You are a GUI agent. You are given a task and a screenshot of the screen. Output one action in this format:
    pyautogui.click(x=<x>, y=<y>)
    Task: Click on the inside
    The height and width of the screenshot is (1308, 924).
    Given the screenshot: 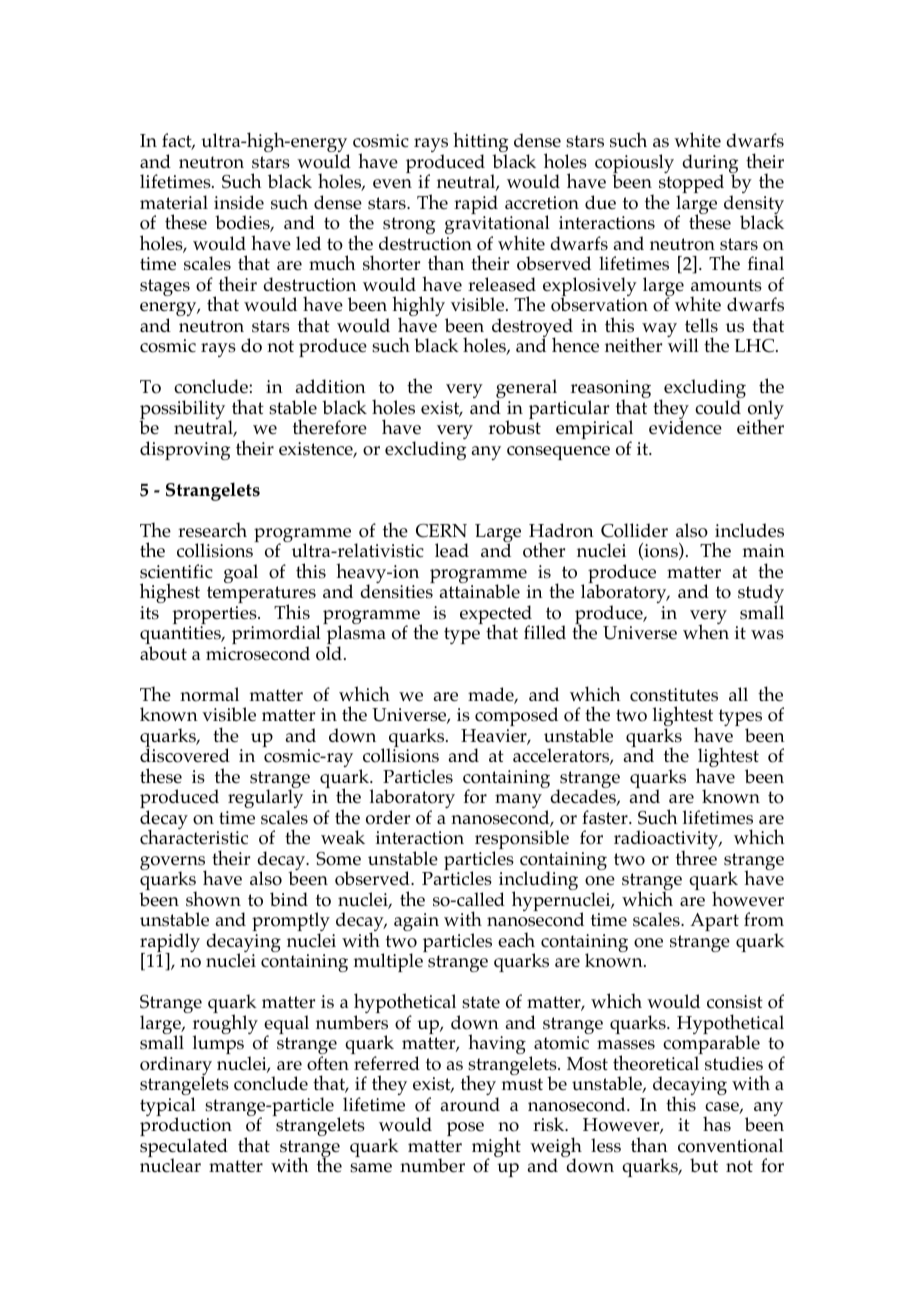 What is the action you would take?
    pyautogui.click(x=239, y=202)
